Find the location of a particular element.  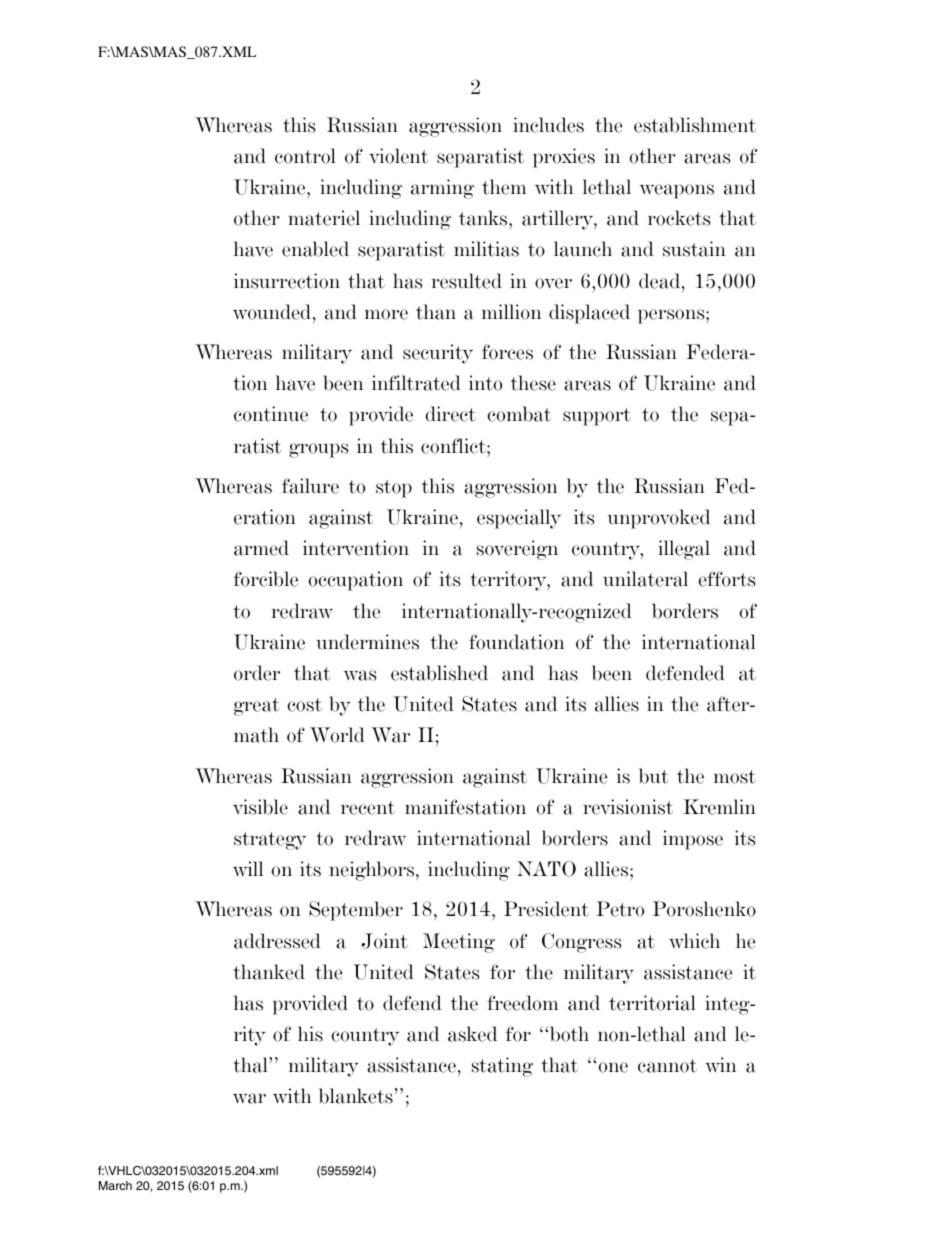

violent is located at coordinates (398, 156).
